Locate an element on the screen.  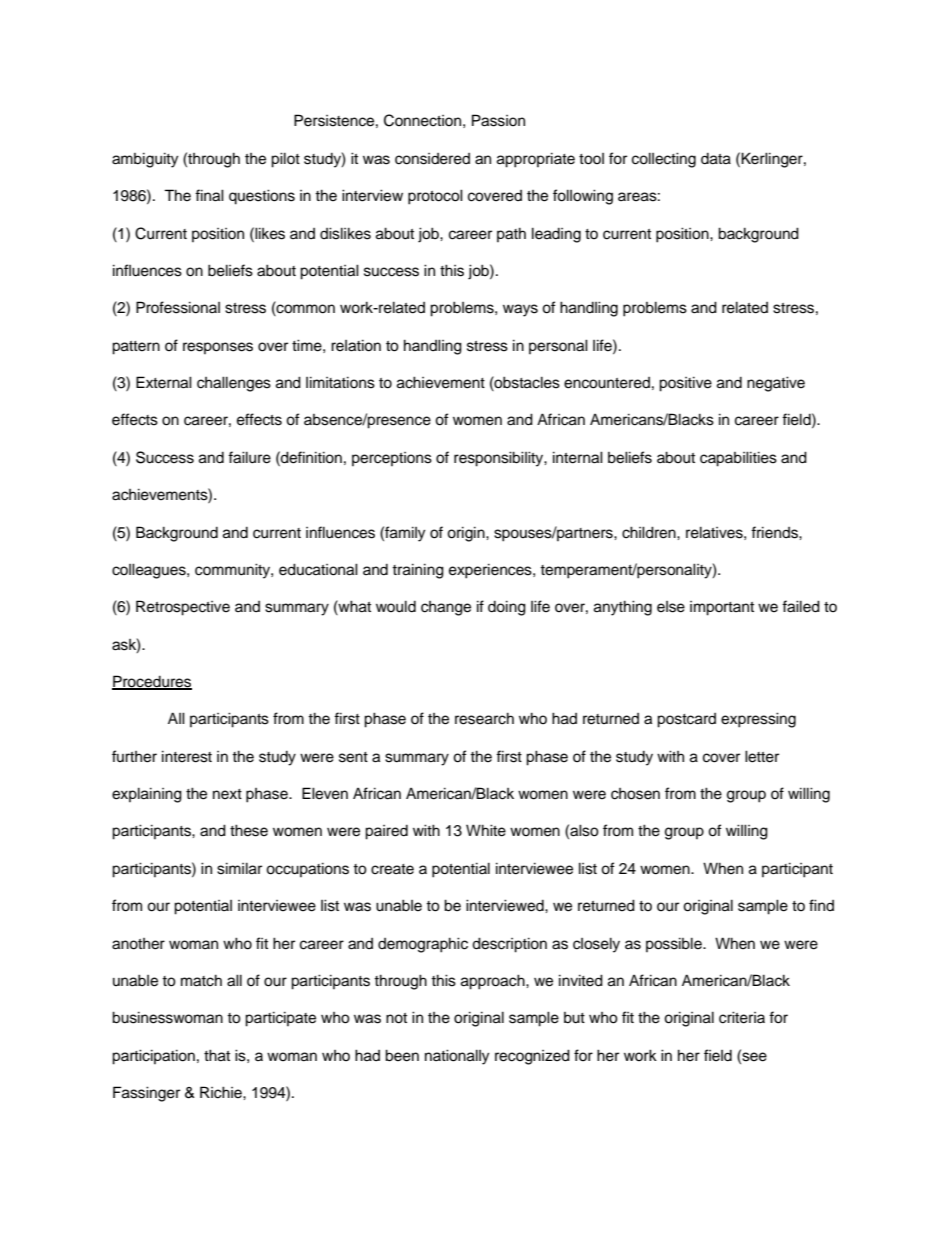
that is located at coordinates (217, 1055).
